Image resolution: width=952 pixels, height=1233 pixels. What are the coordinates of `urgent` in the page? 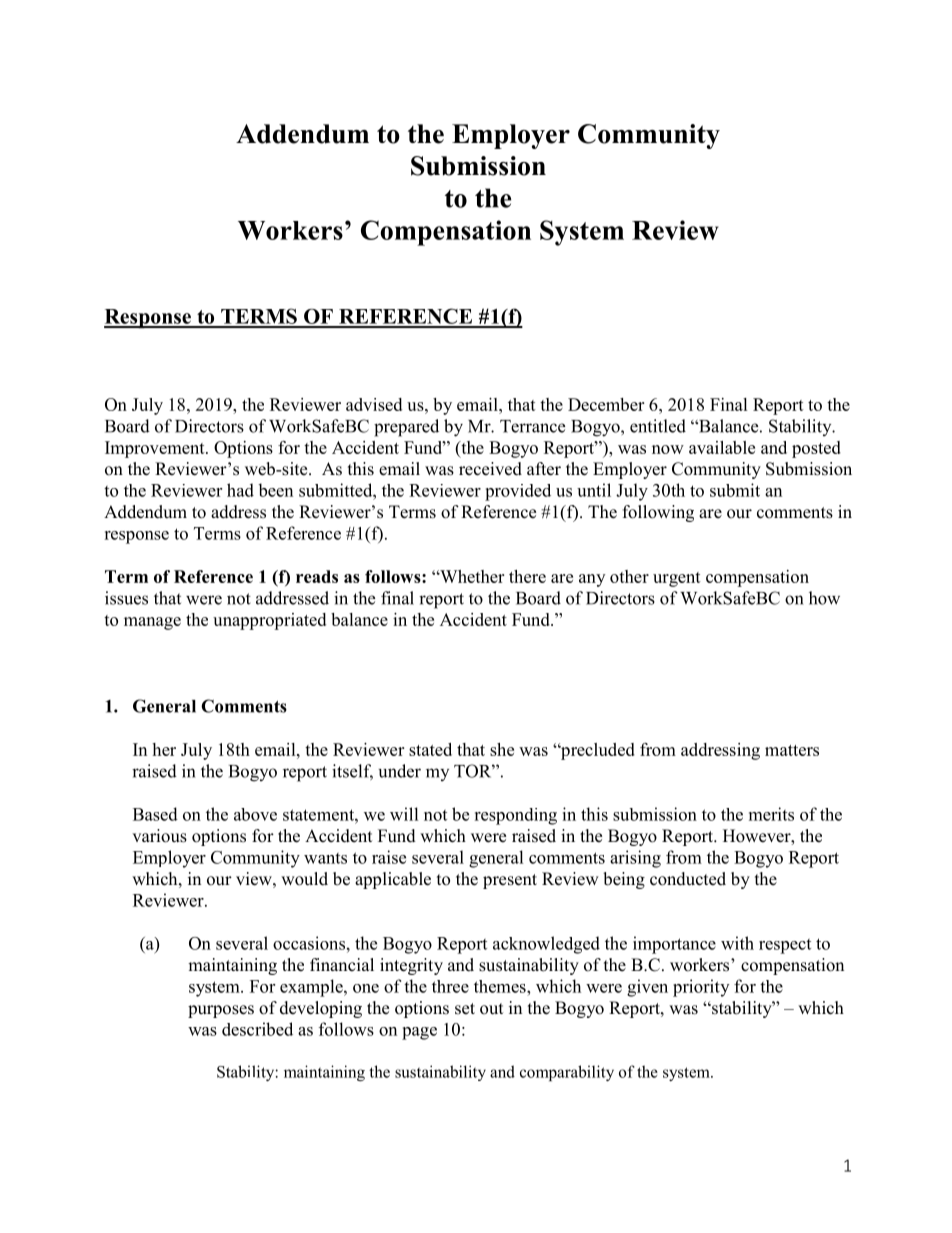 It's located at (677, 579).
